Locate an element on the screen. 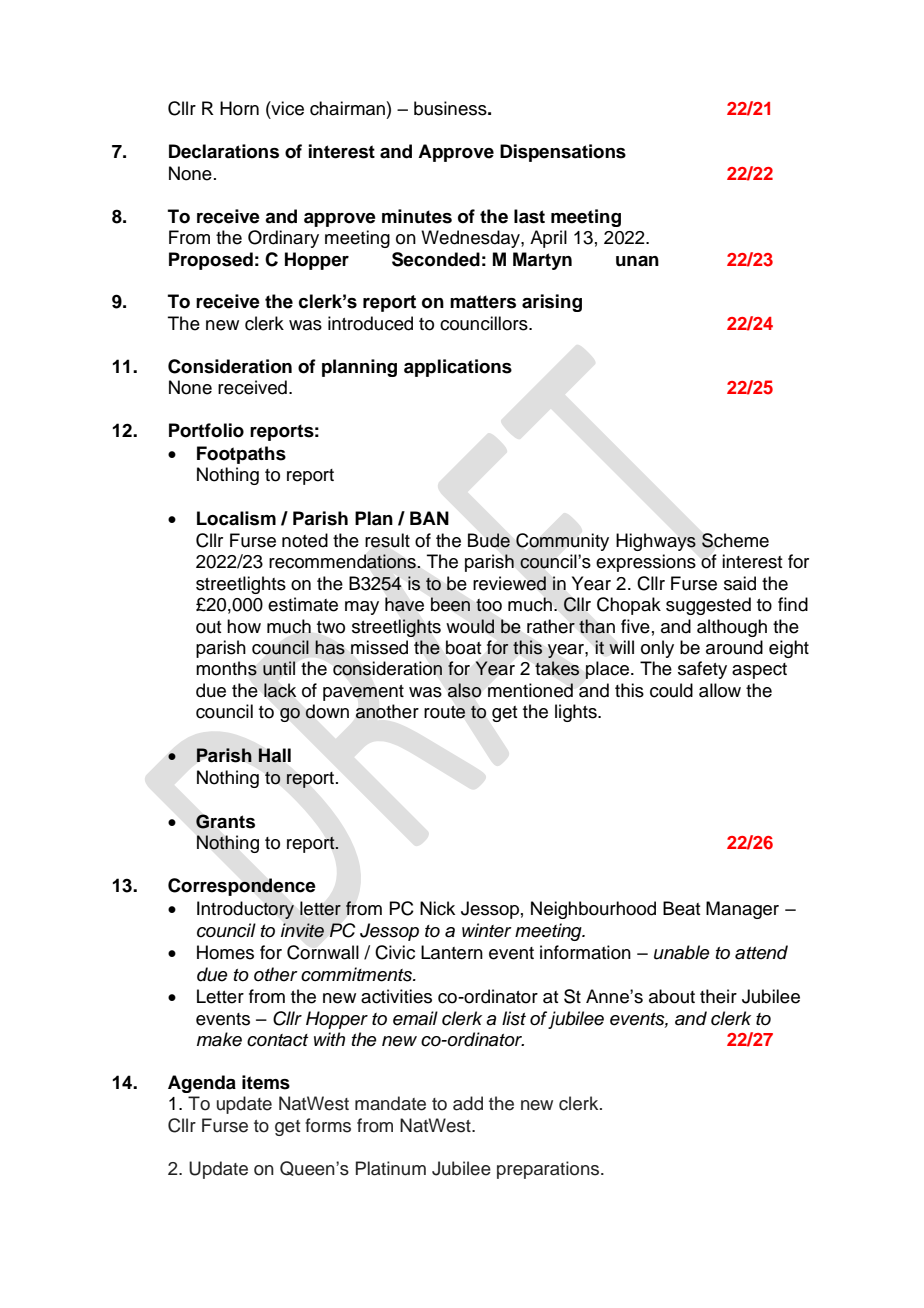 The image size is (924, 1308). Scheme is located at coordinates (735, 540).
